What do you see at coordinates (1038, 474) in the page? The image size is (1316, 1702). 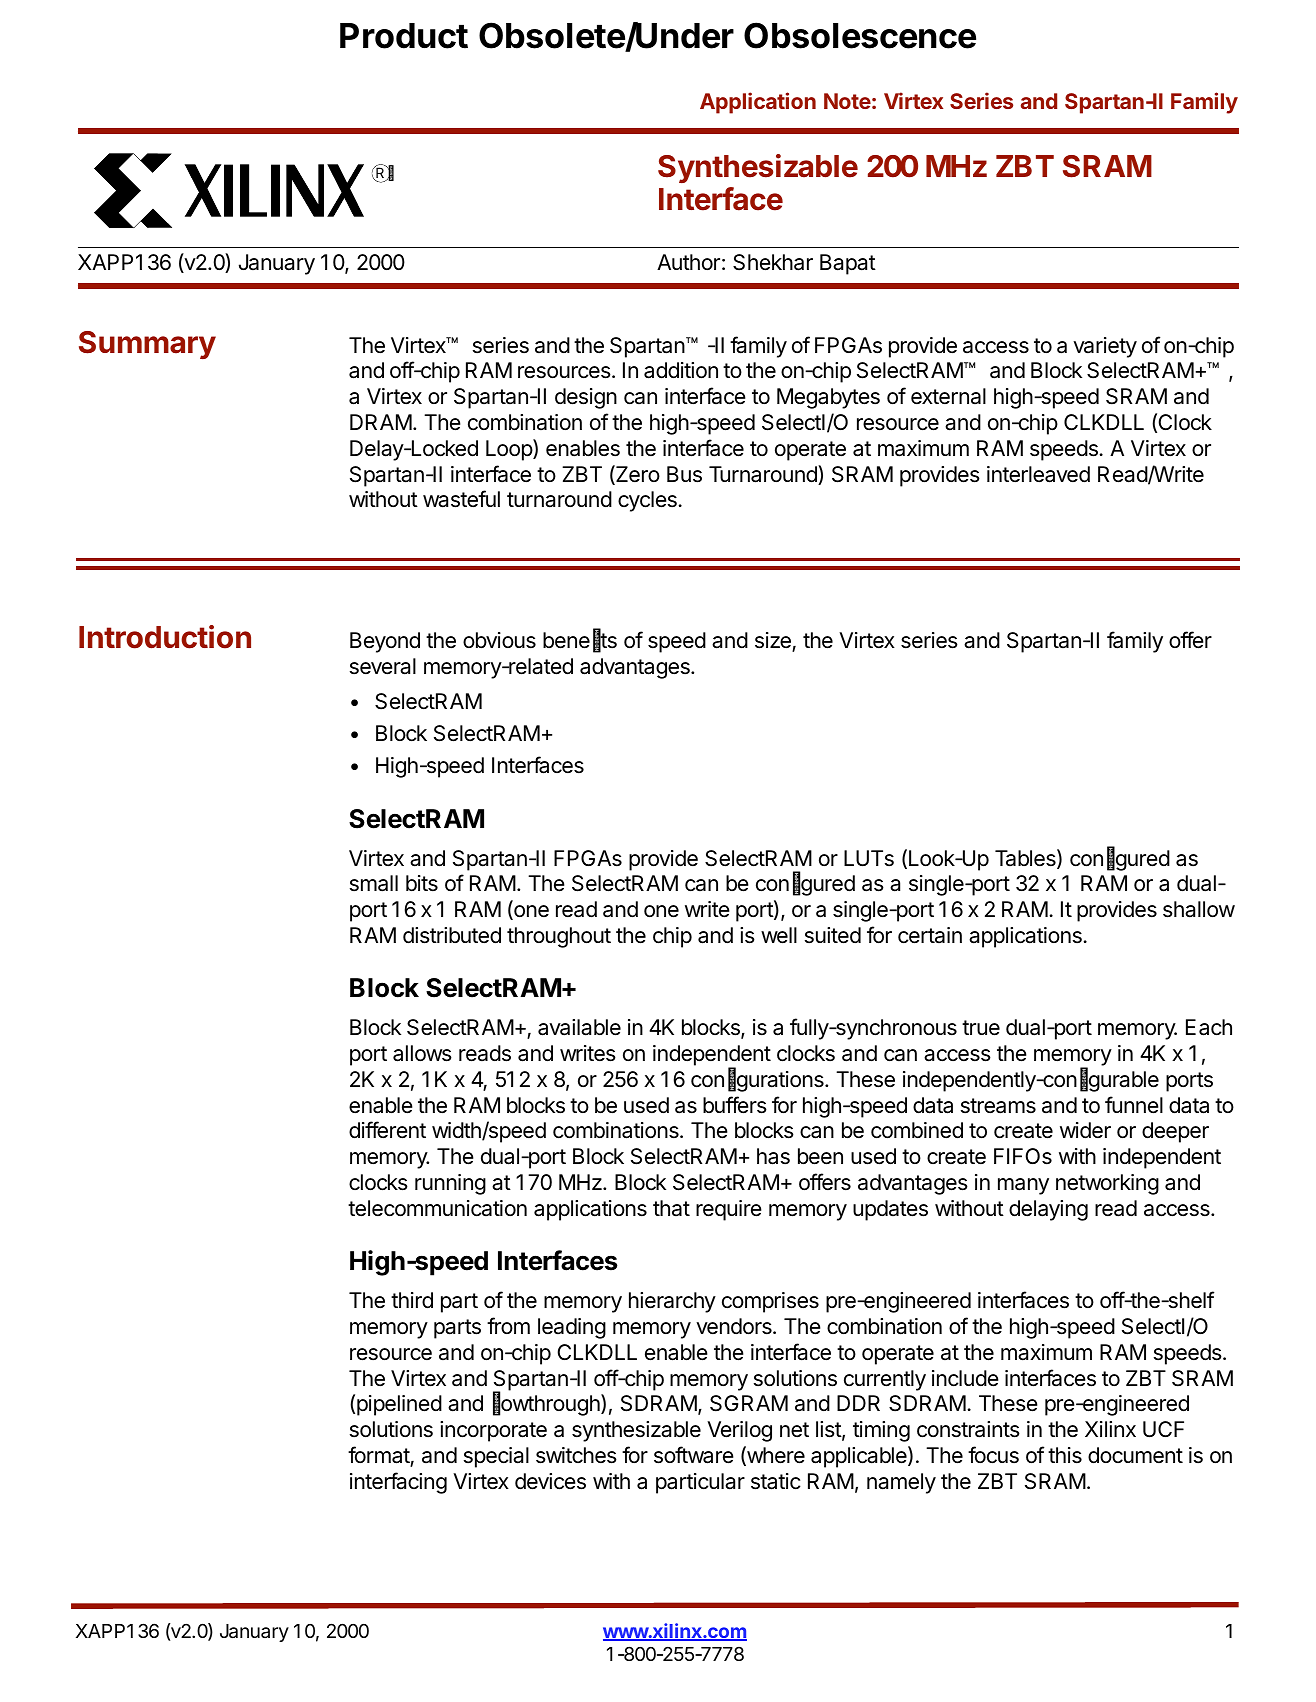 I see `interleaved` at bounding box center [1038, 474].
